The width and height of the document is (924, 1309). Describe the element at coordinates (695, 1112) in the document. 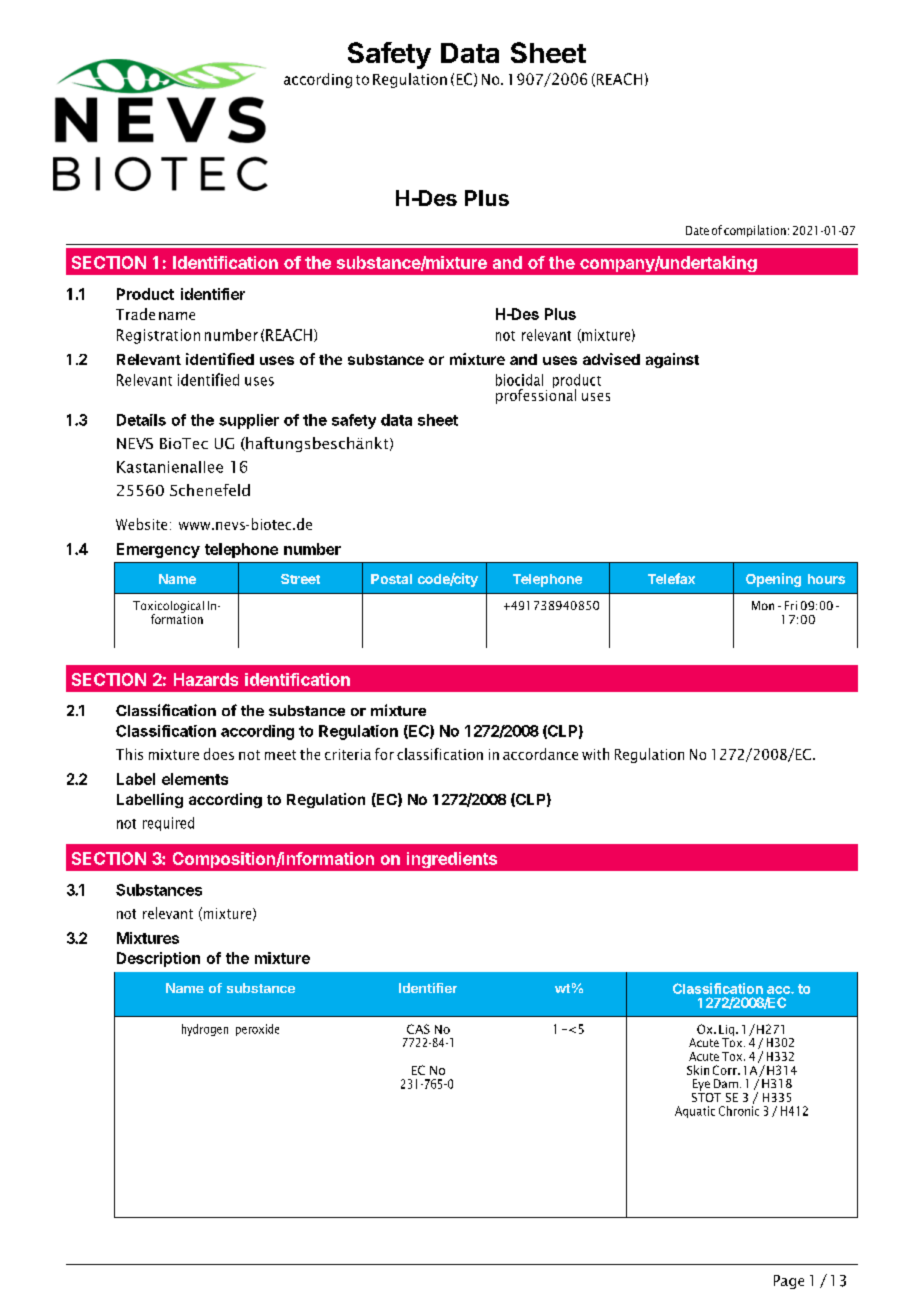

I see `Aquatic` at that location.
